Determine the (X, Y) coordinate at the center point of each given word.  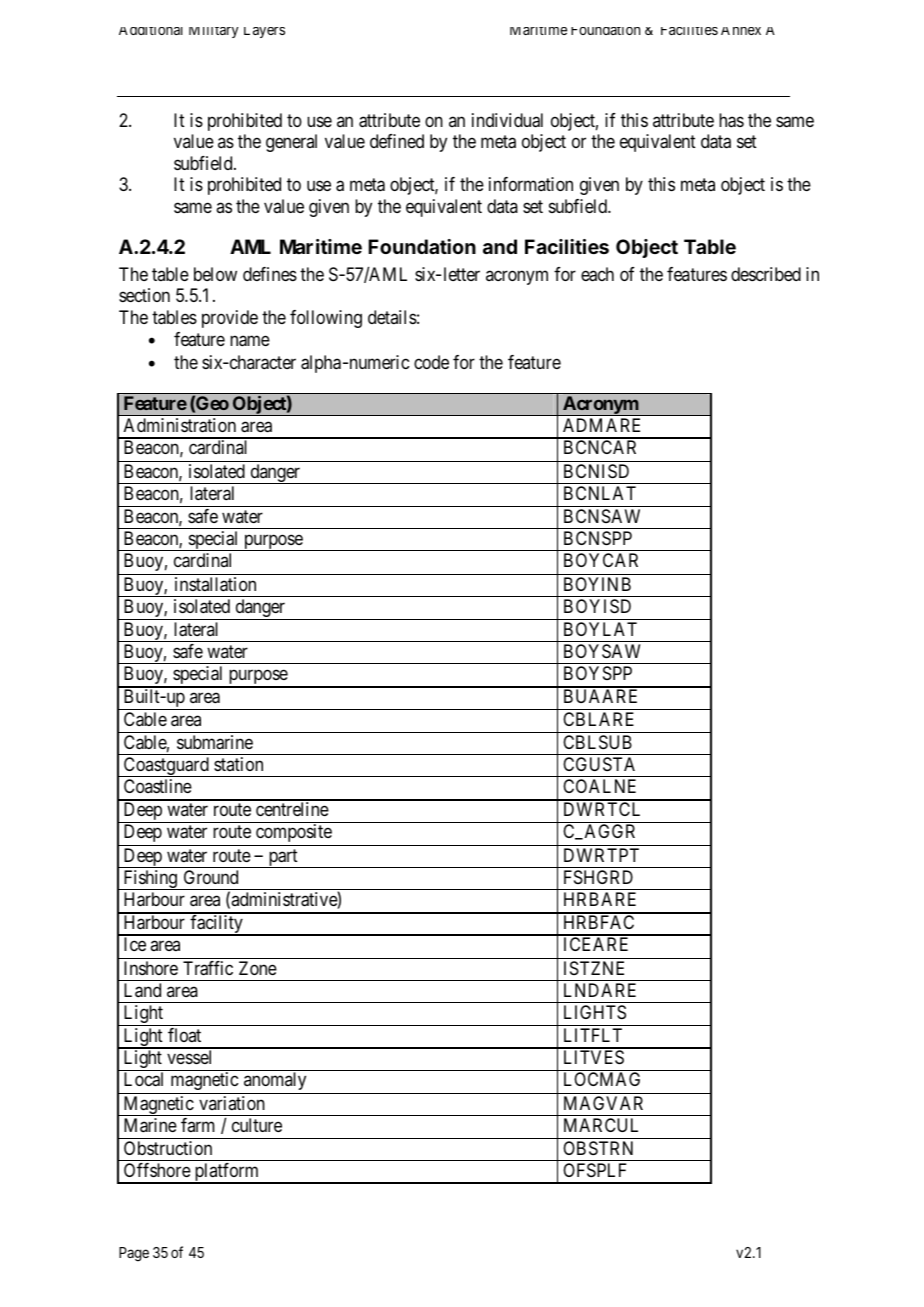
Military (213, 32)
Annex (741, 31)
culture (257, 1125)
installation (215, 584)
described (766, 274)
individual (507, 120)
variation (232, 1103)
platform (227, 1173)
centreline (292, 809)
